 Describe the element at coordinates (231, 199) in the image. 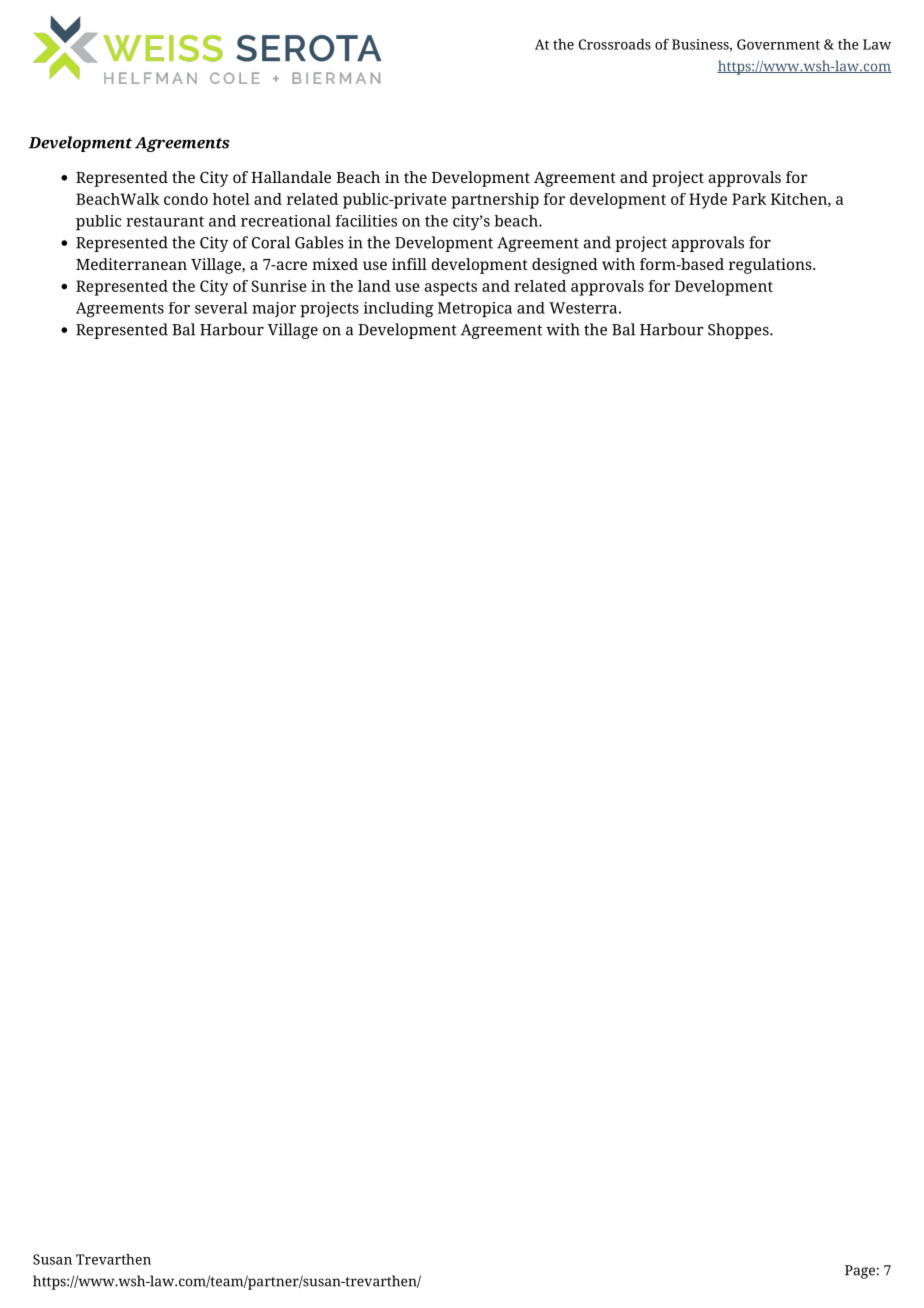

I see `hotel` at that location.
